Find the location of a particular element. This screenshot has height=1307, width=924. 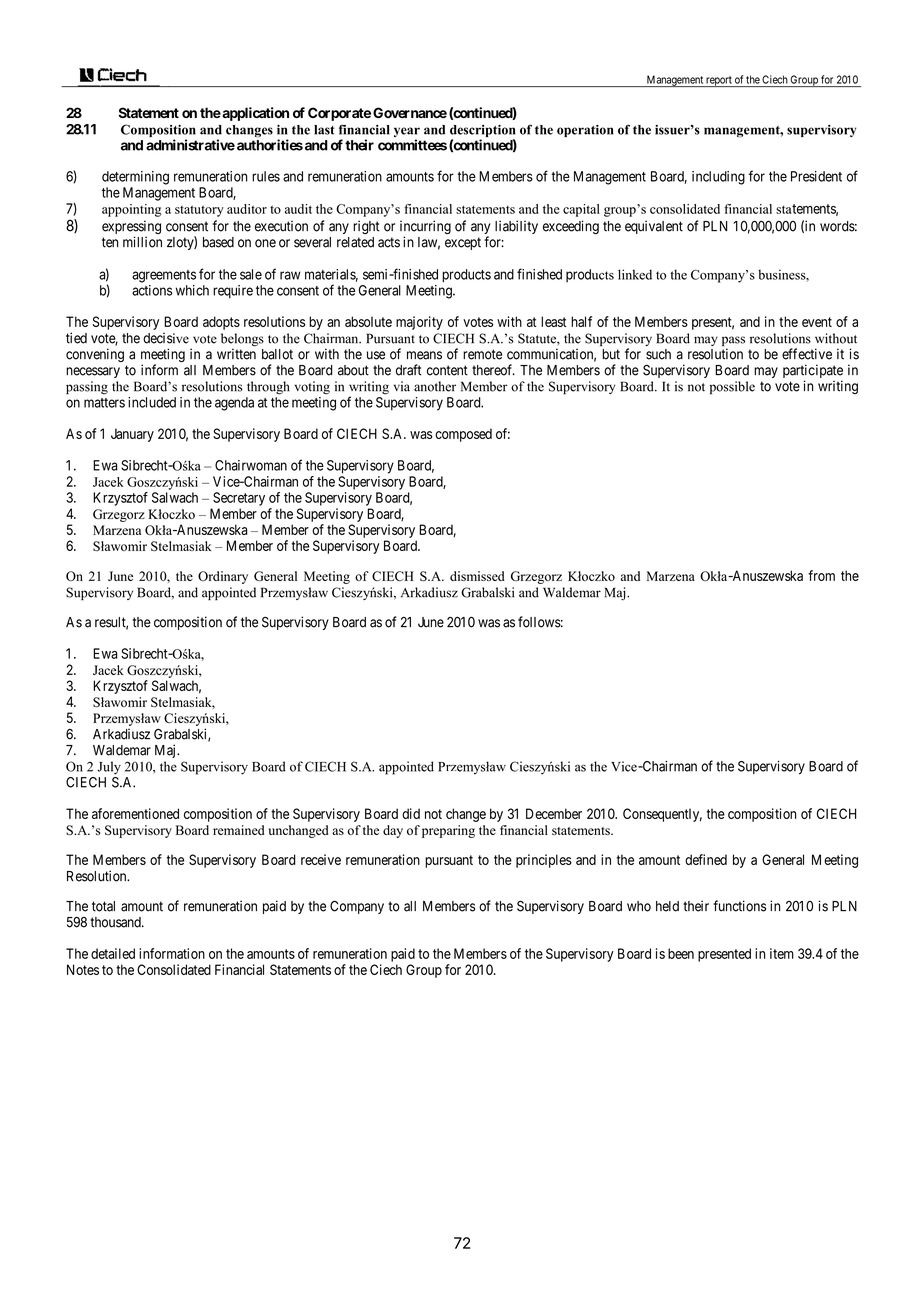

administrative is located at coordinates (190, 145).
